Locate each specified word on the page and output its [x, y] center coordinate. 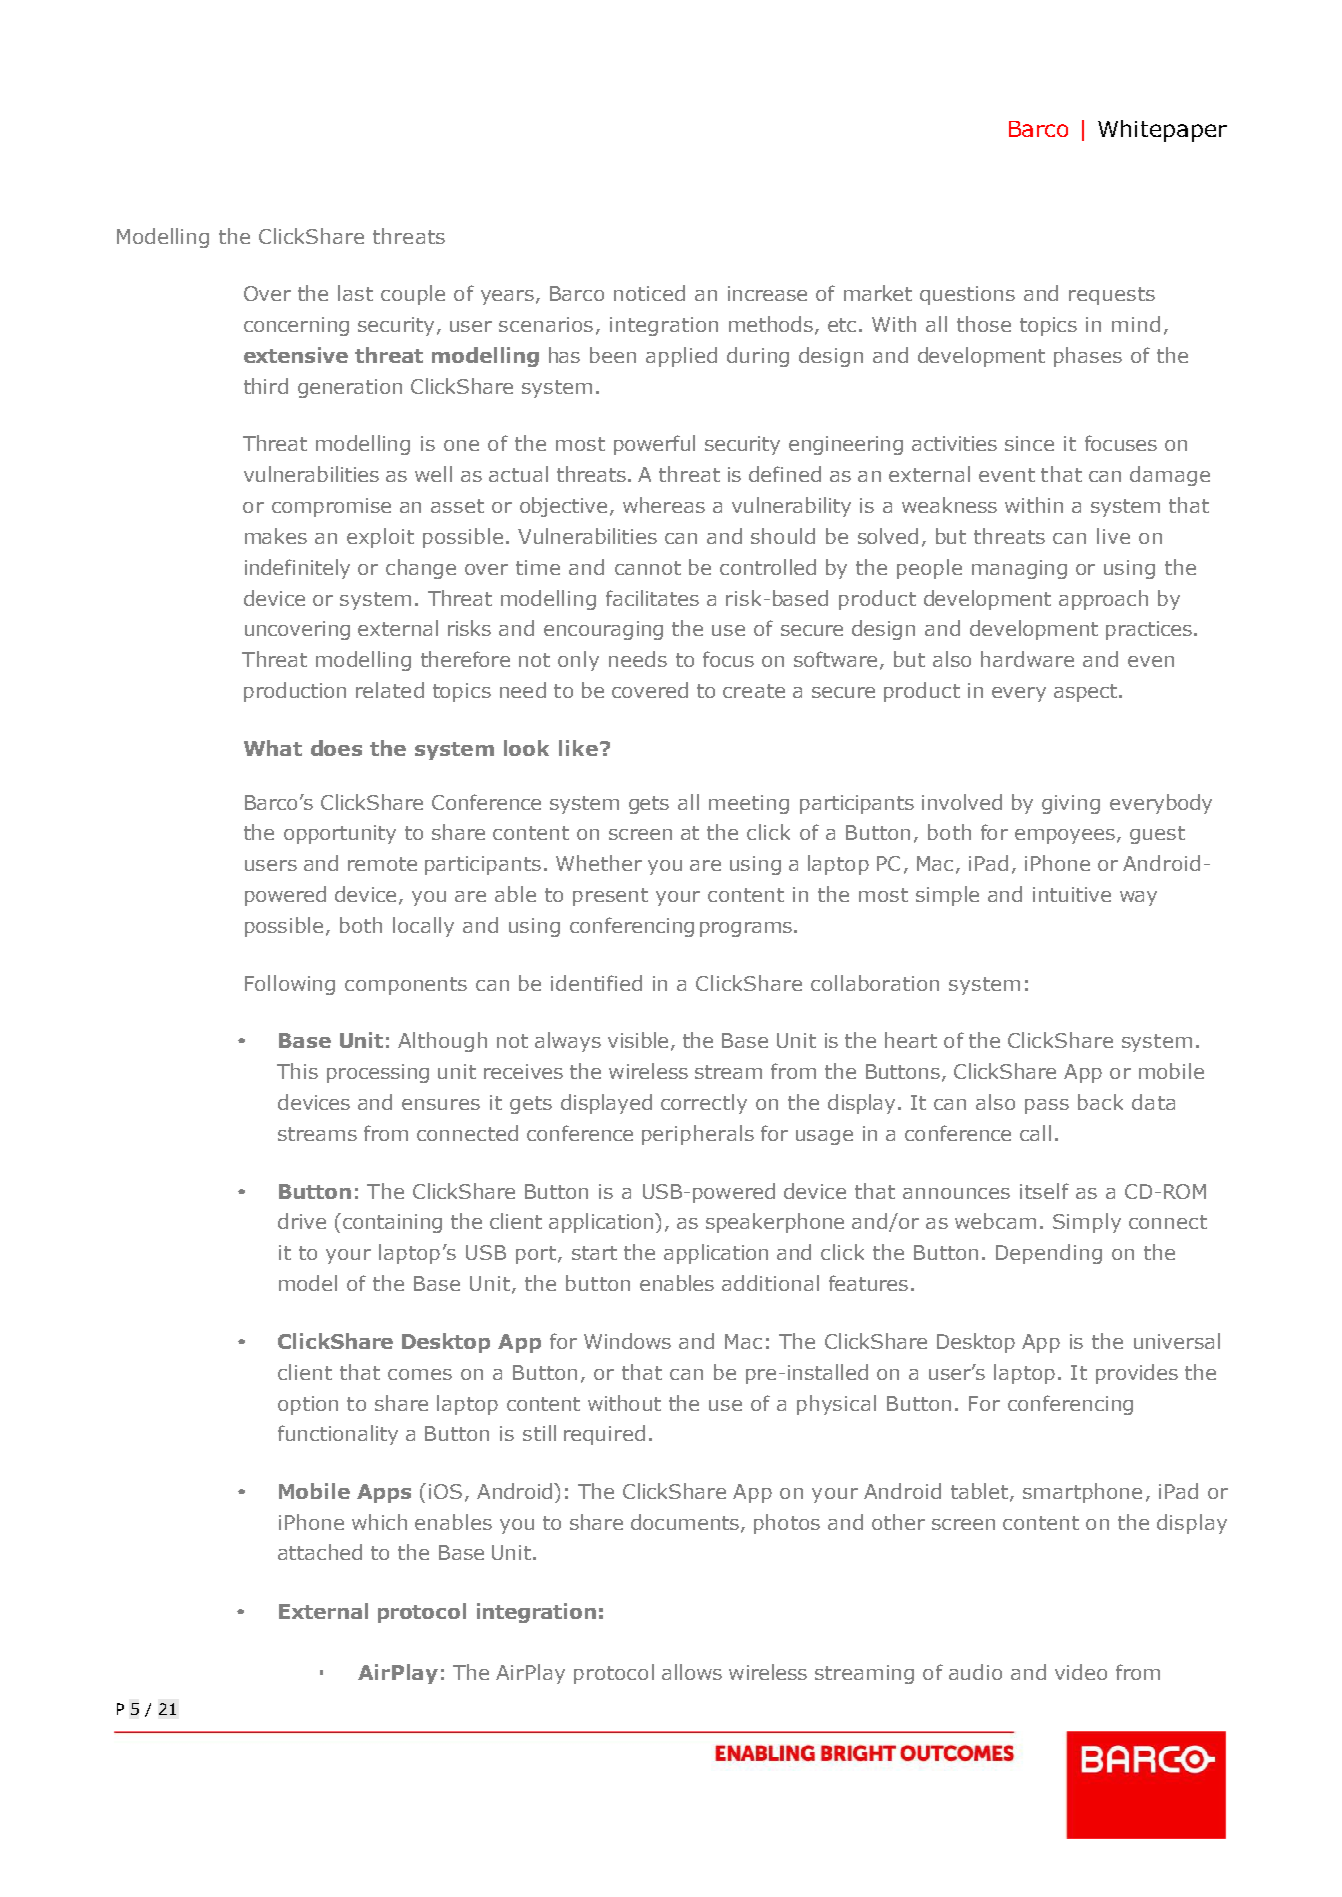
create [754, 691]
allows [692, 1672]
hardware [1027, 659]
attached [320, 1552]
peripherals [698, 1135]
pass [1047, 1106]
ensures [441, 1104]
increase [767, 293]
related [390, 690]
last [355, 293]
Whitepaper [1162, 131]
